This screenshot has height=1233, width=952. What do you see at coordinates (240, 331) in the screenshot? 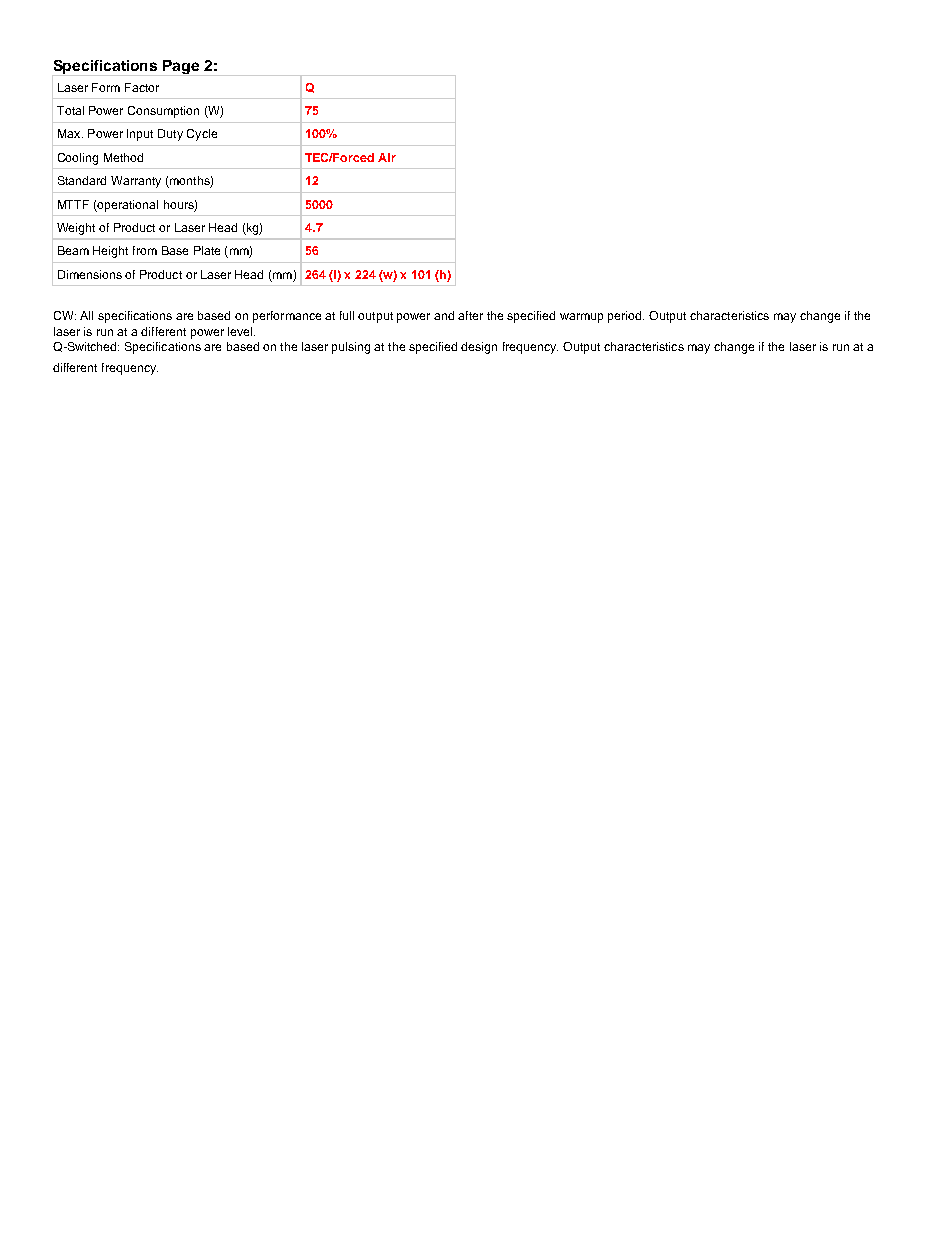
I see `level` at bounding box center [240, 331].
